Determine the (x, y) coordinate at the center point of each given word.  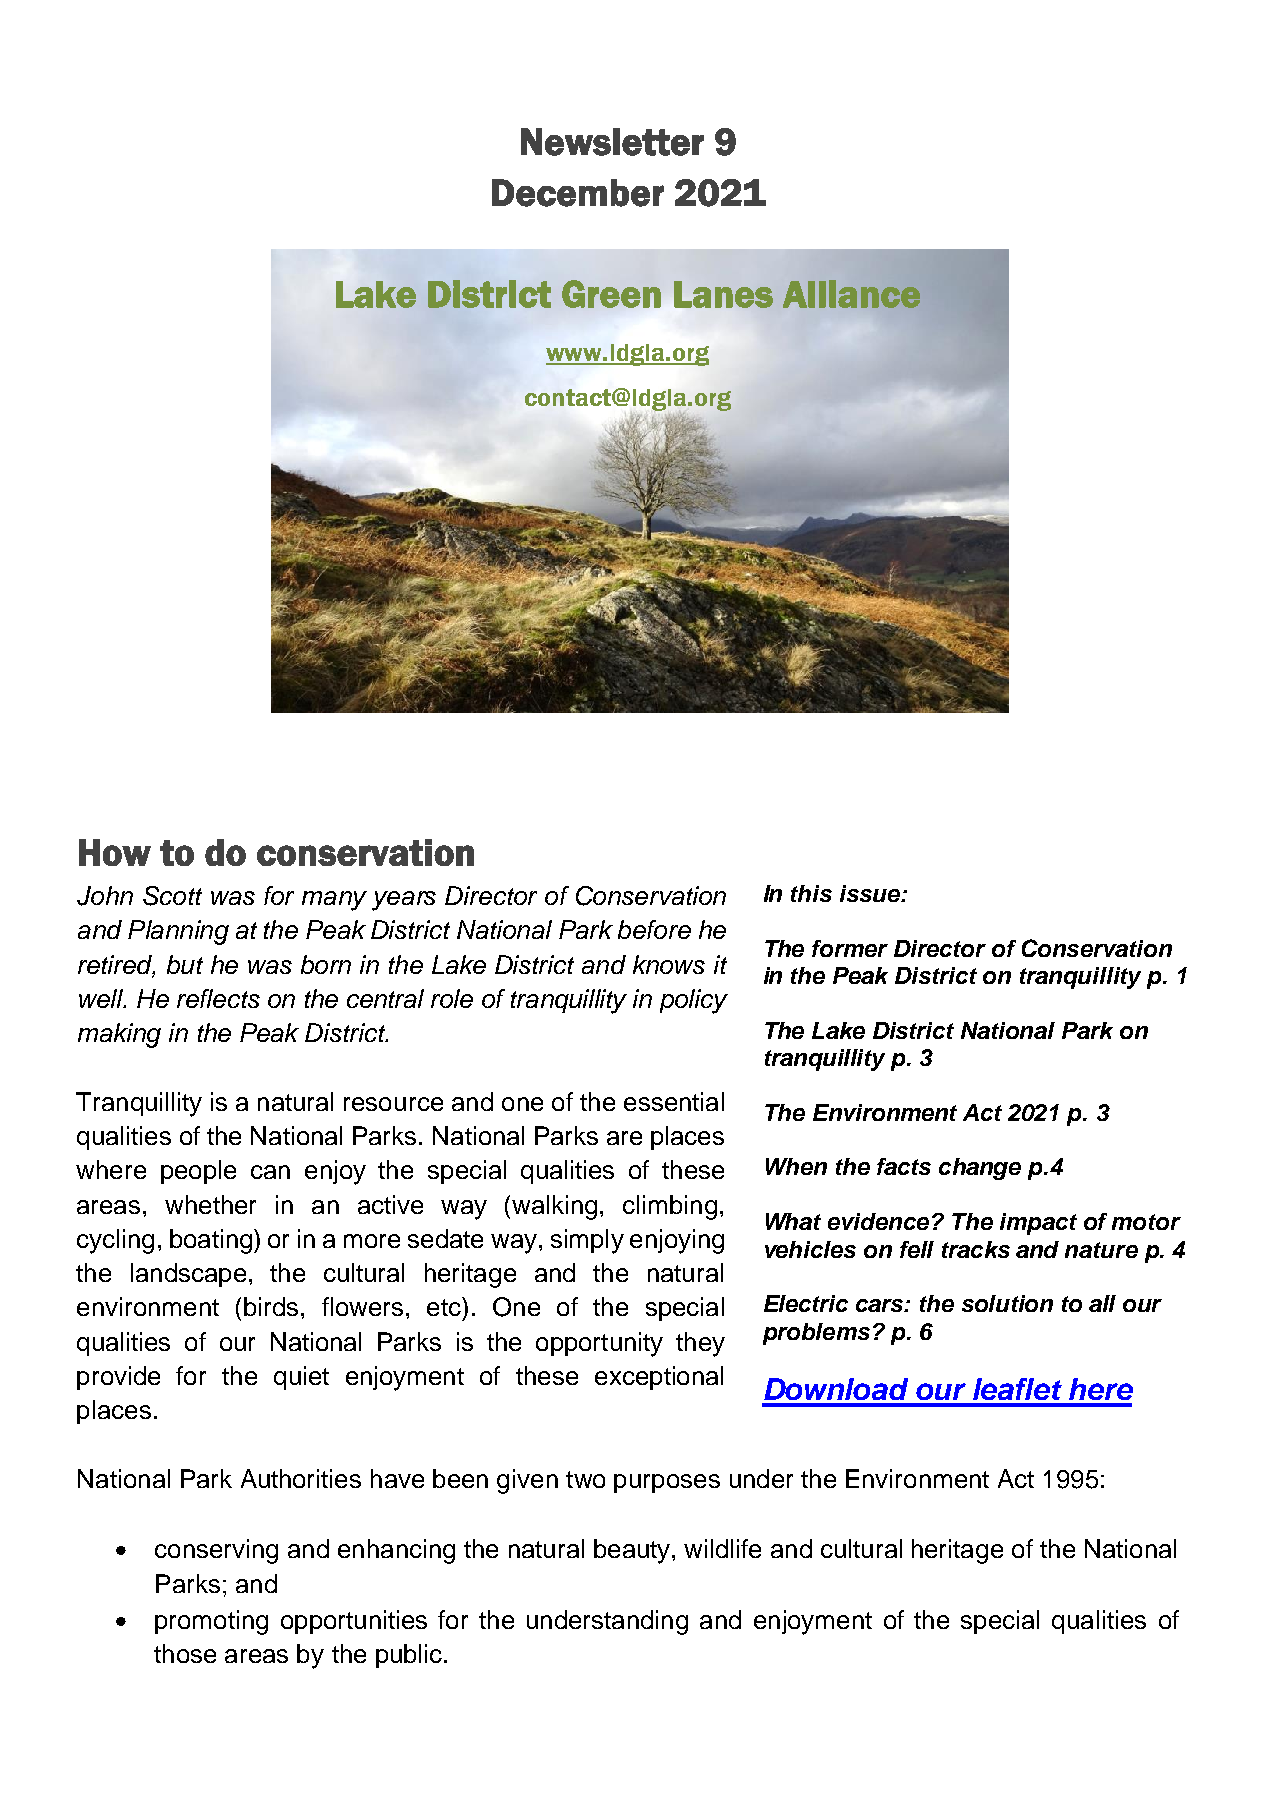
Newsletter (612, 142)
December (578, 193)
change (980, 1169)
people (198, 1172)
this (811, 893)
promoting (211, 1622)
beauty (633, 1551)
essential (674, 1101)
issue (871, 893)
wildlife (722, 1548)
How (115, 852)
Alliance (851, 294)
